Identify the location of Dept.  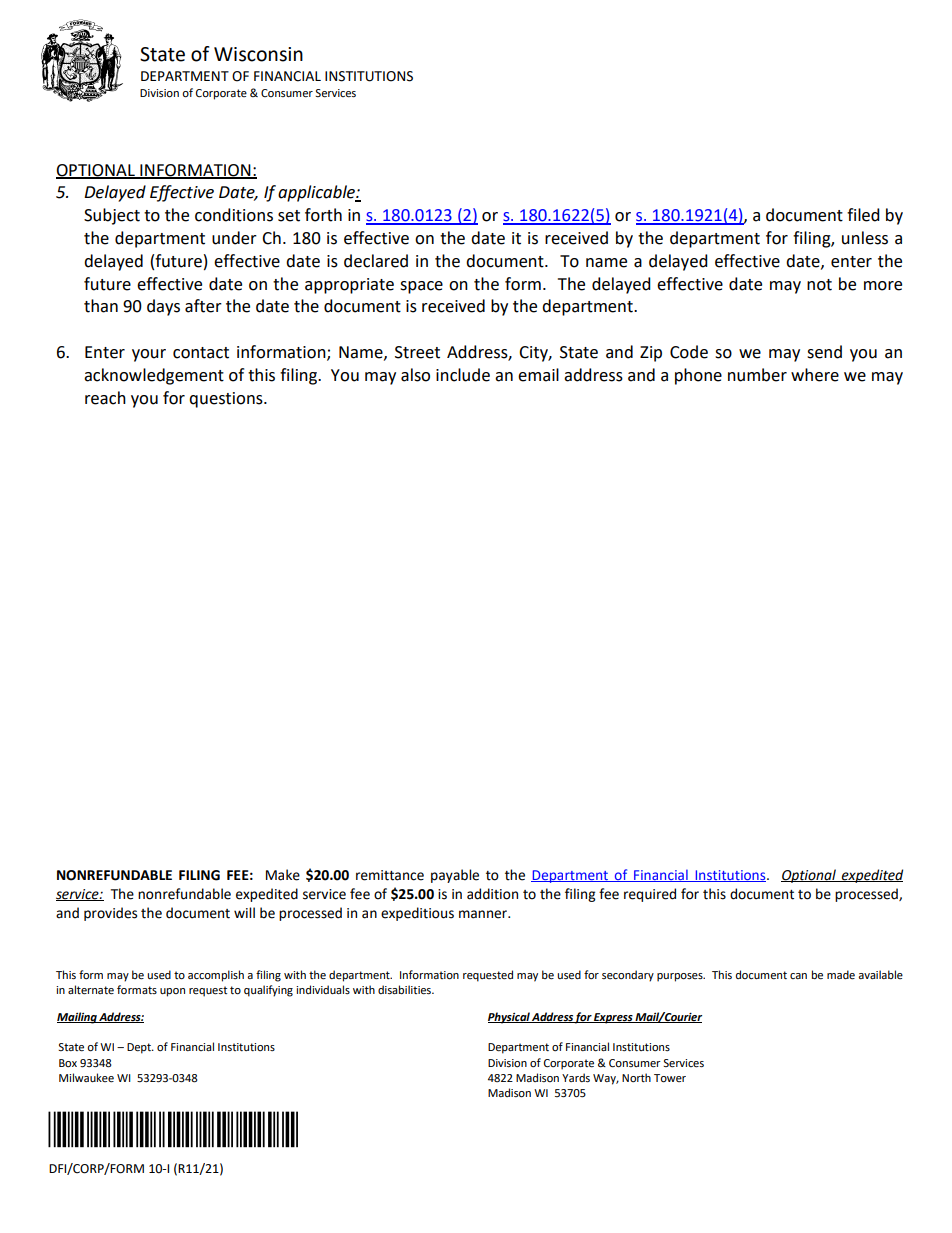
(140, 1048).
